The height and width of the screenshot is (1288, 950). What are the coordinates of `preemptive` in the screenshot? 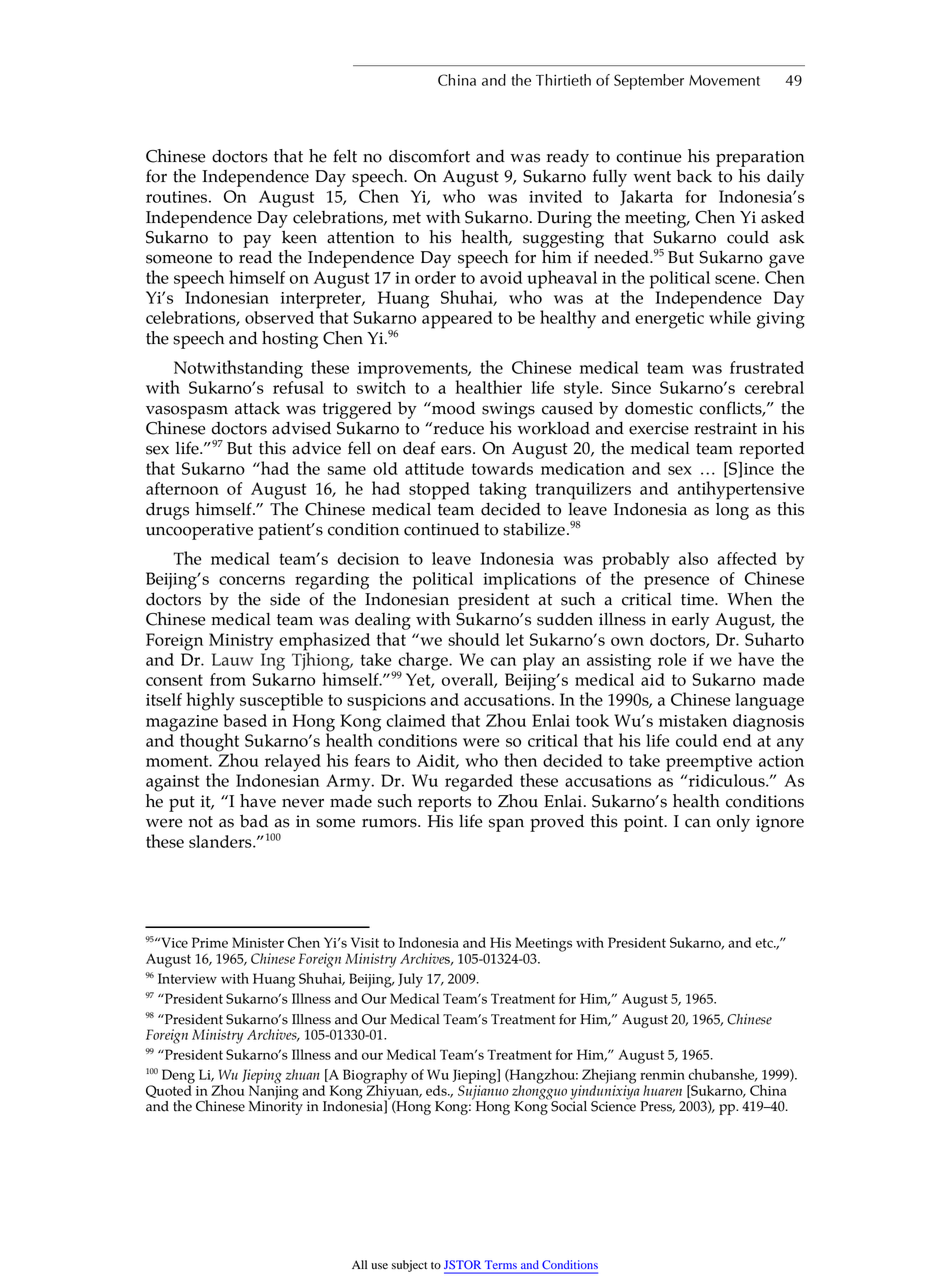 It's located at (709, 763).
